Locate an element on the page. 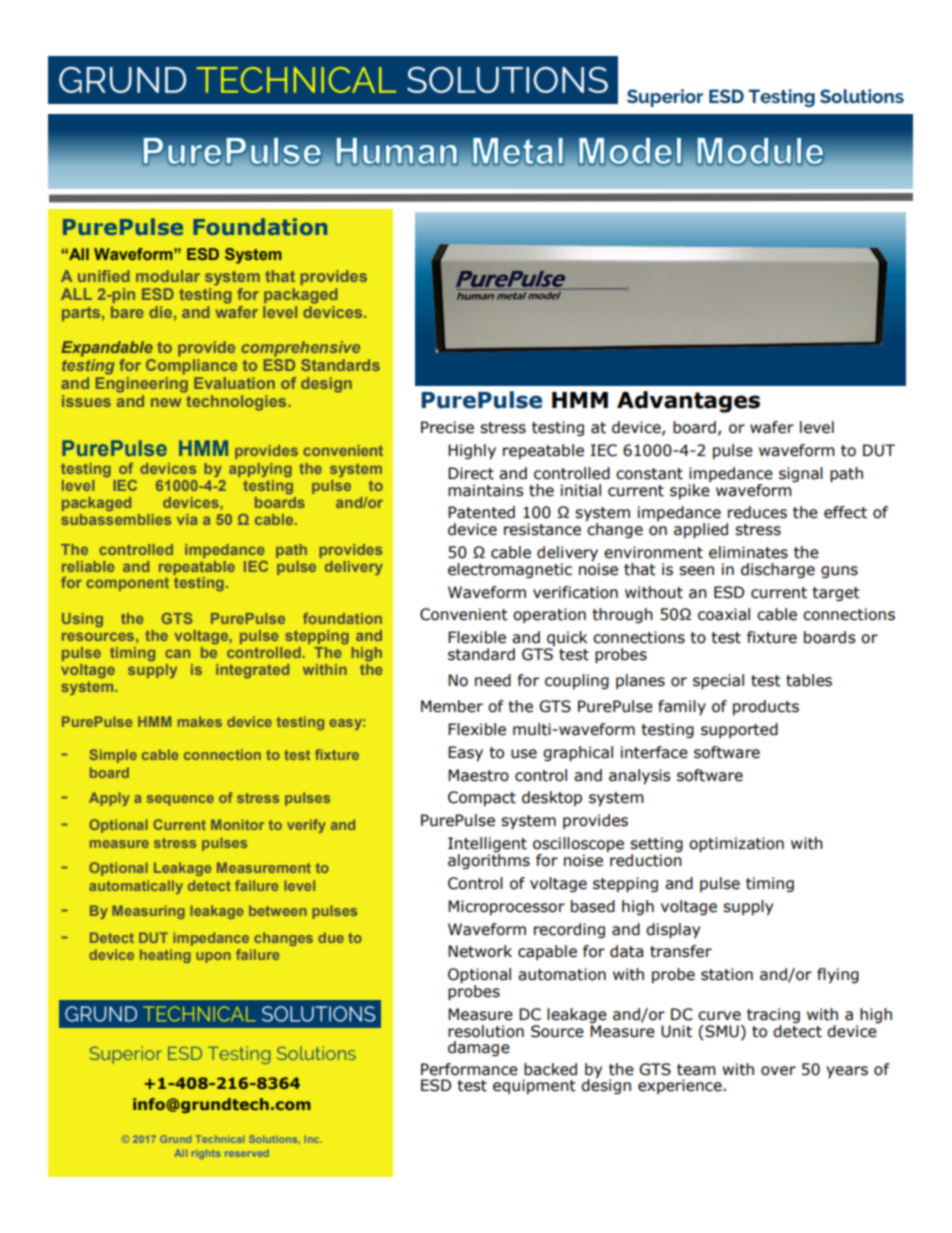 This image has height=1233, width=952. modular is located at coordinates (168, 276).
